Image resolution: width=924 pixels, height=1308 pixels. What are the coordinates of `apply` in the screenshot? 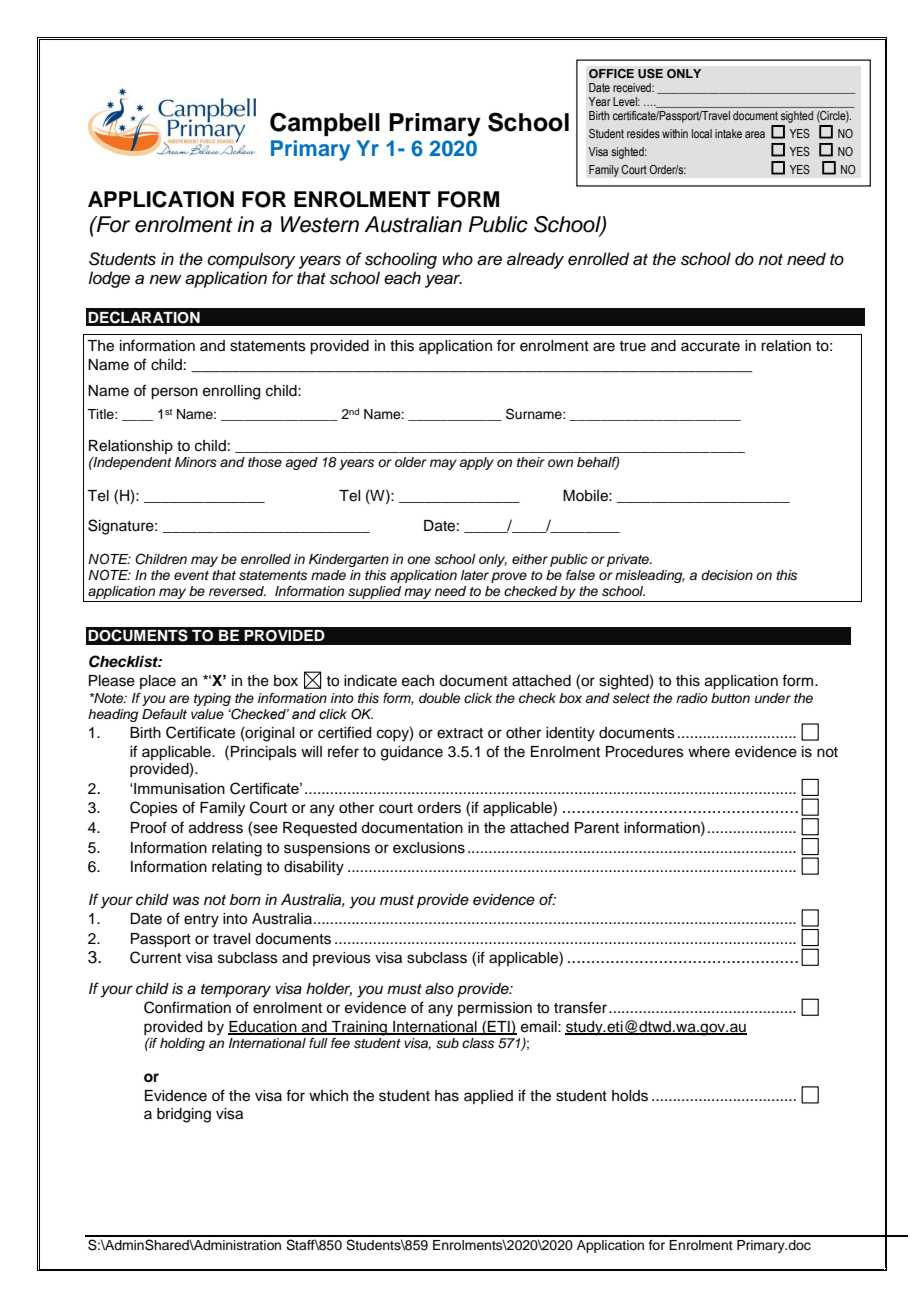 It's located at (476, 463).
